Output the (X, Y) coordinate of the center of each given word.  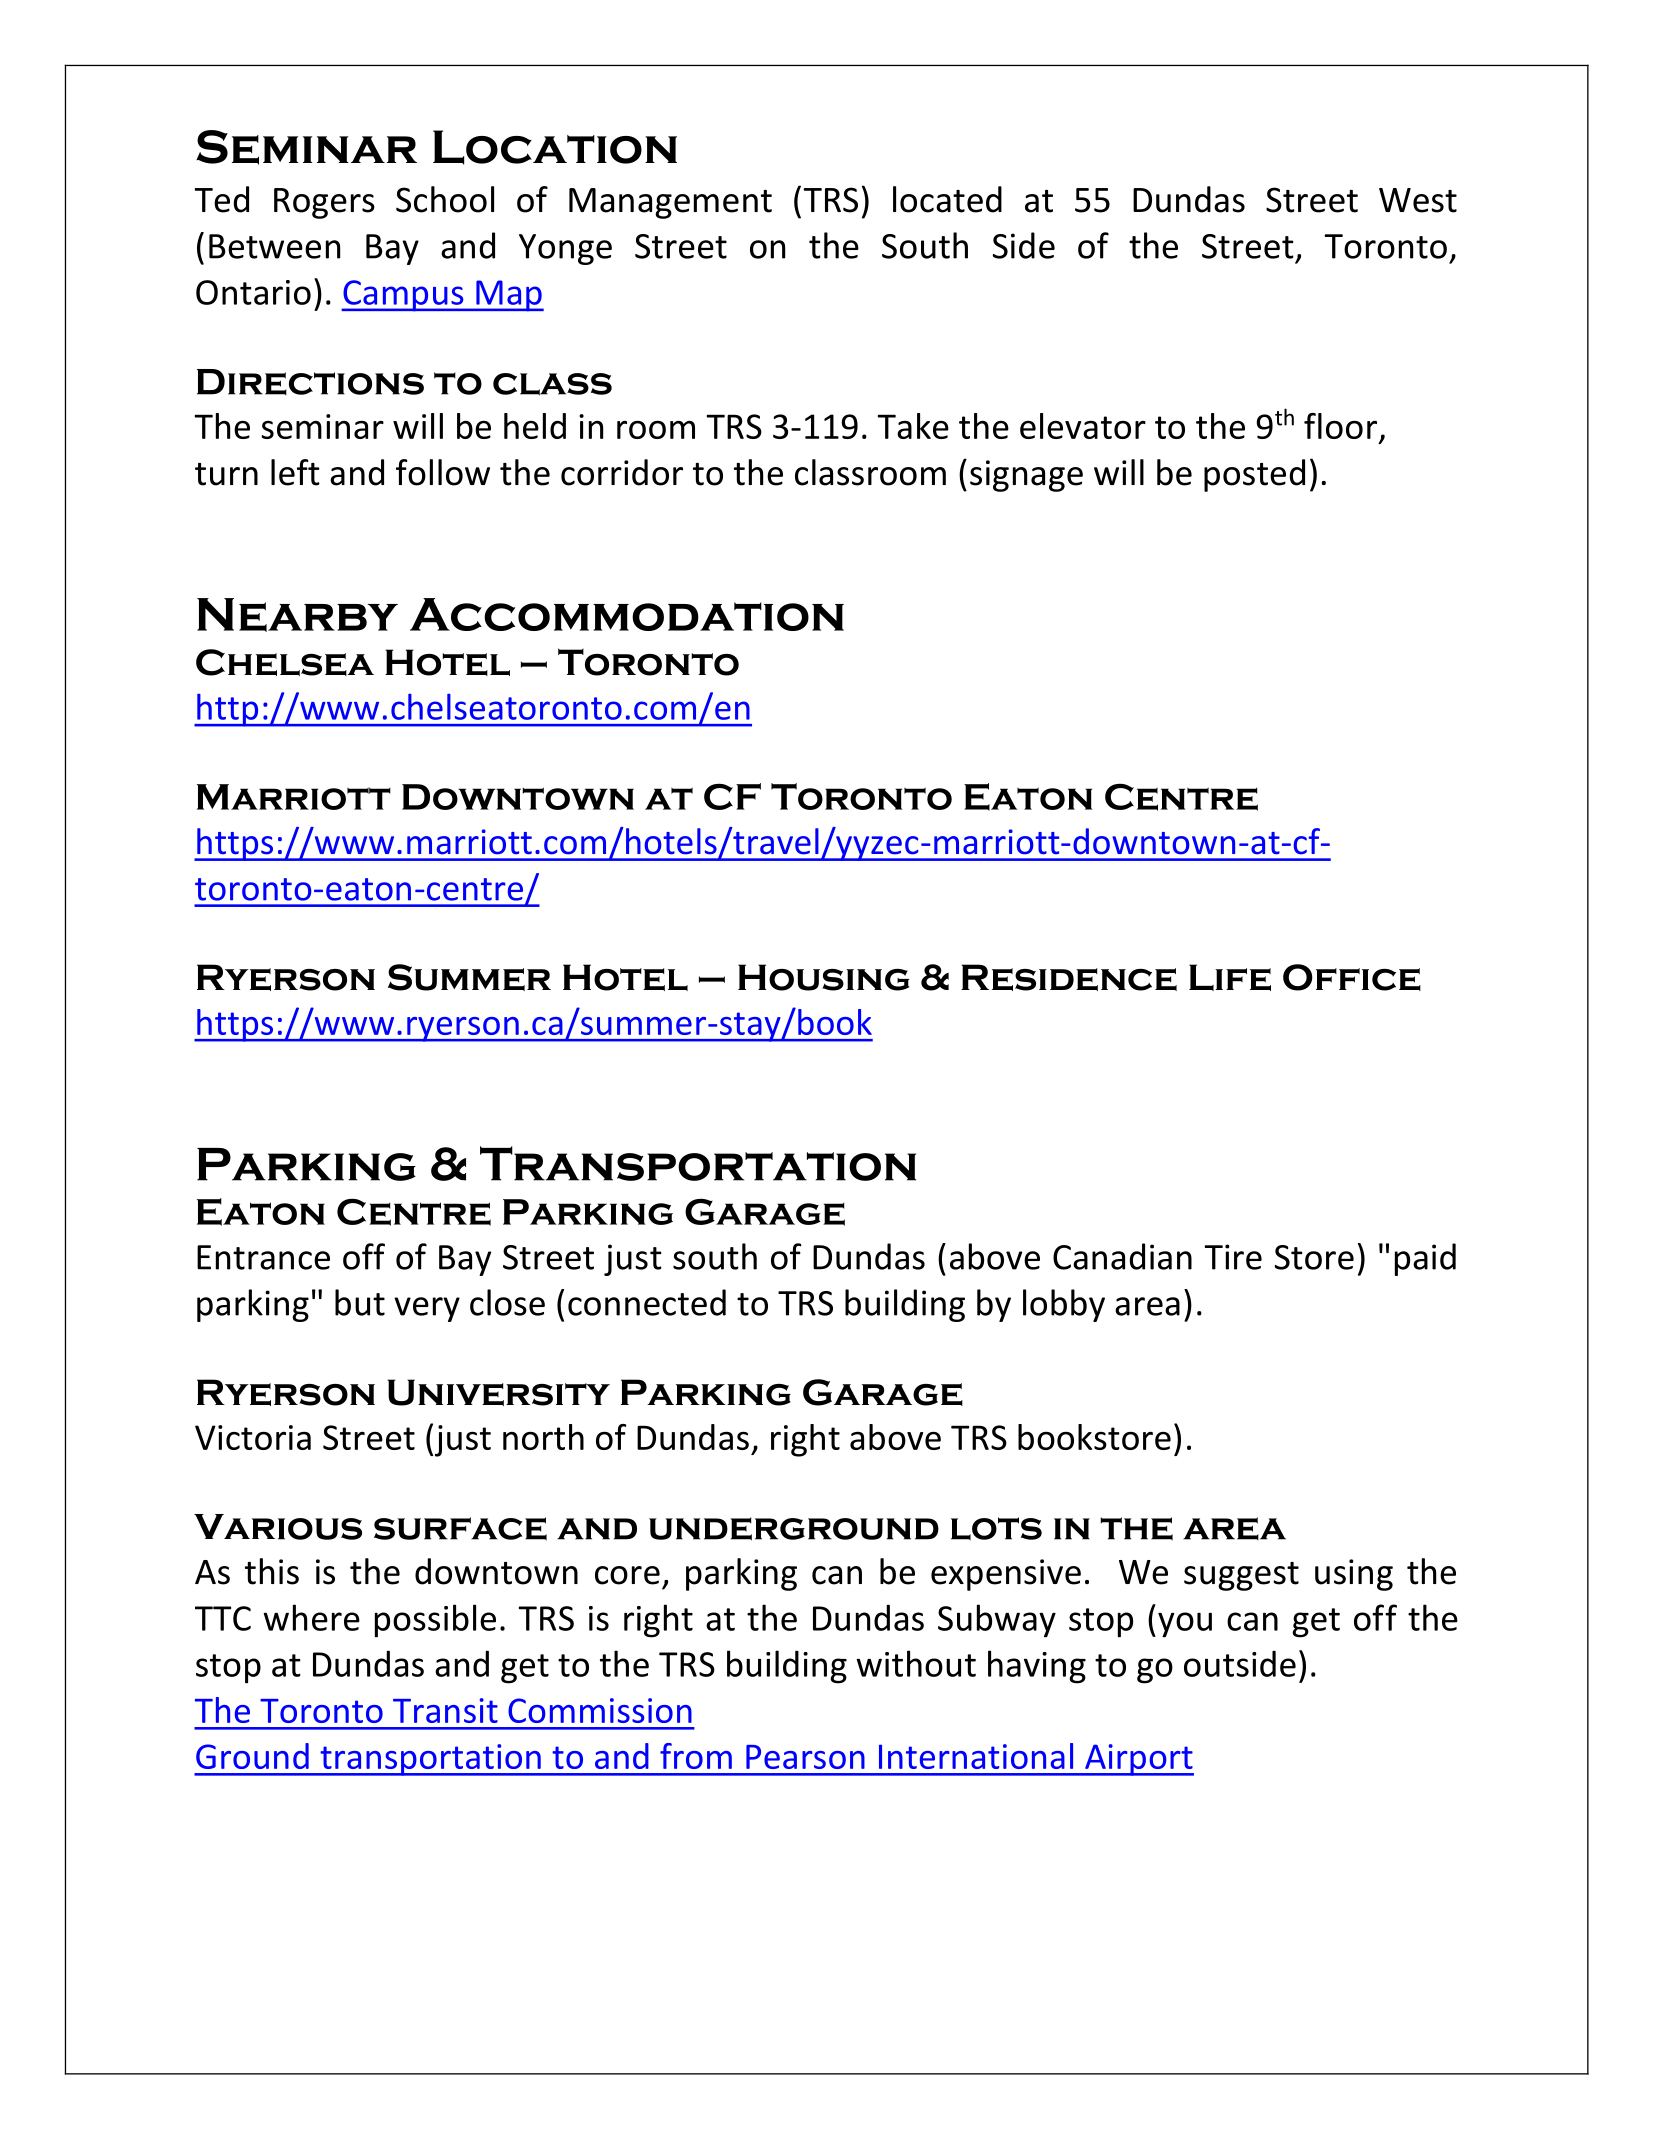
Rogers (324, 203)
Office (1352, 977)
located (947, 199)
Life (1230, 977)
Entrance (263, 1257)
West (1418, 200)
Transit (445, 1710)
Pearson (805, 1757)
